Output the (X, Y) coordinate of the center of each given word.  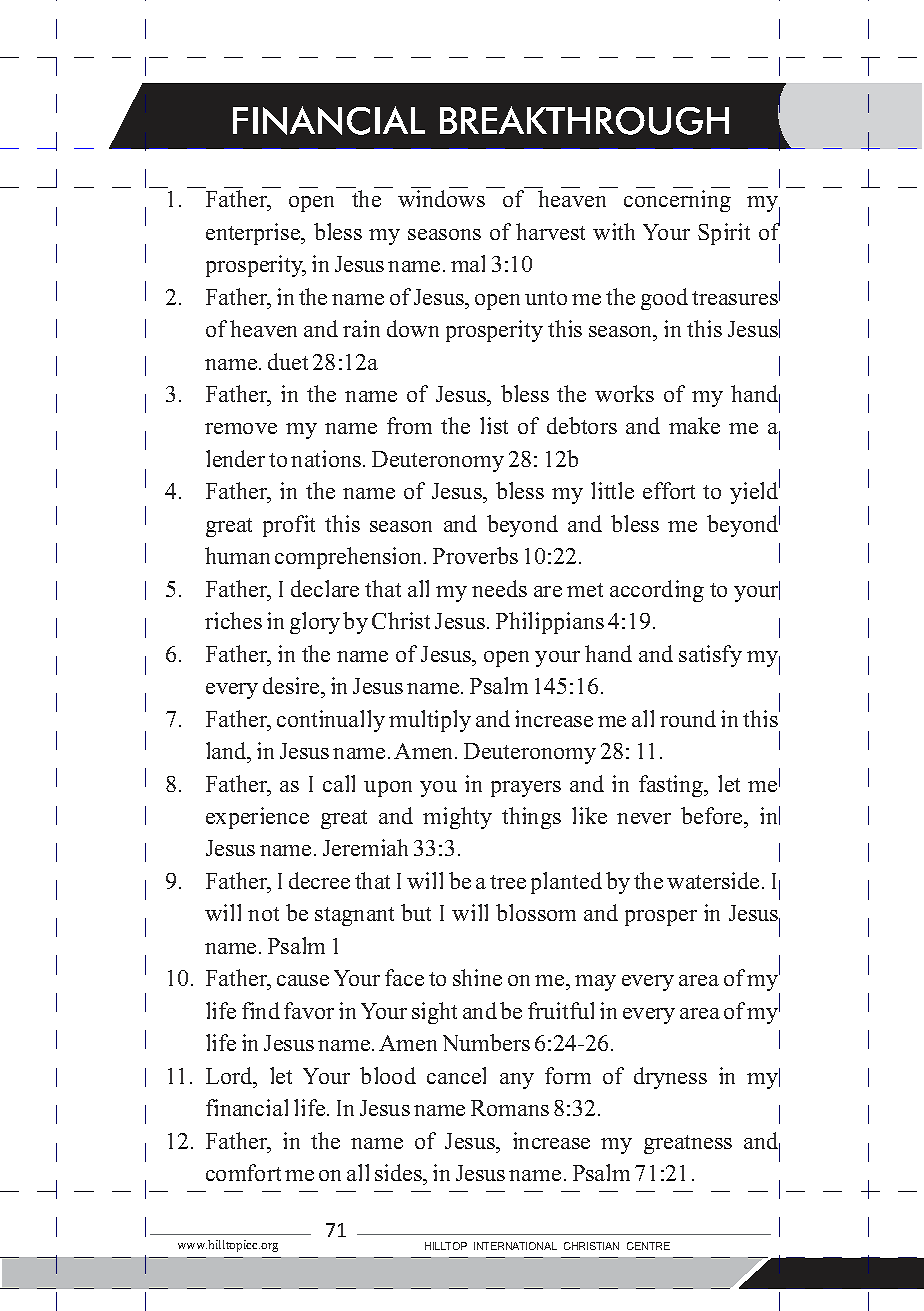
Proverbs (475, 555)
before (713, 815)
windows (441, 198)
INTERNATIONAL (515, 1246)
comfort (243, 1172)
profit (289, 526)
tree (508, 882)
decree (319, 880)
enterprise (254, 234)
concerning (677, 201)
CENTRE (648, 1246)
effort (669, 490)
